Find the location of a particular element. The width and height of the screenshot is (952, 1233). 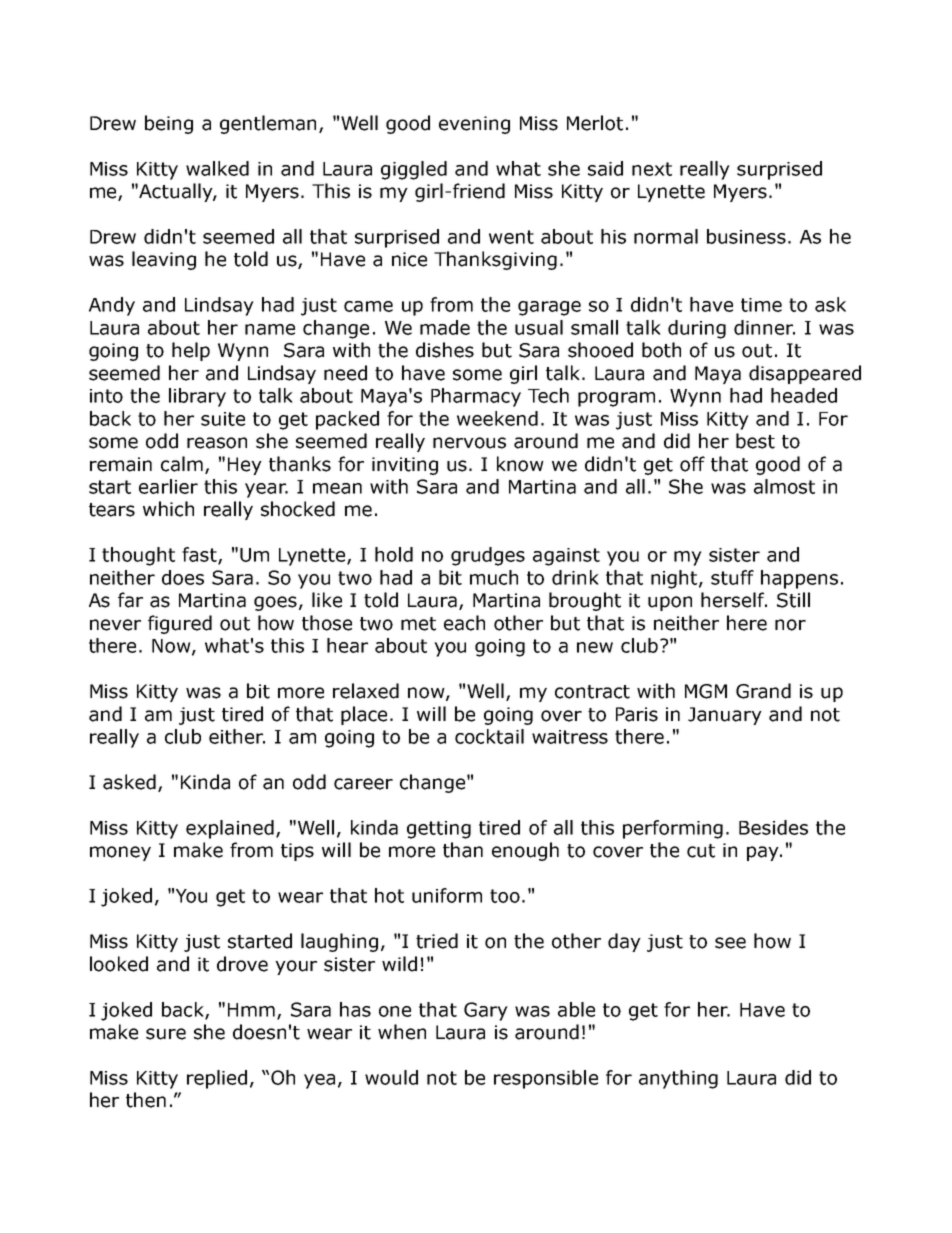

next is located at coordinates (652, 169).
